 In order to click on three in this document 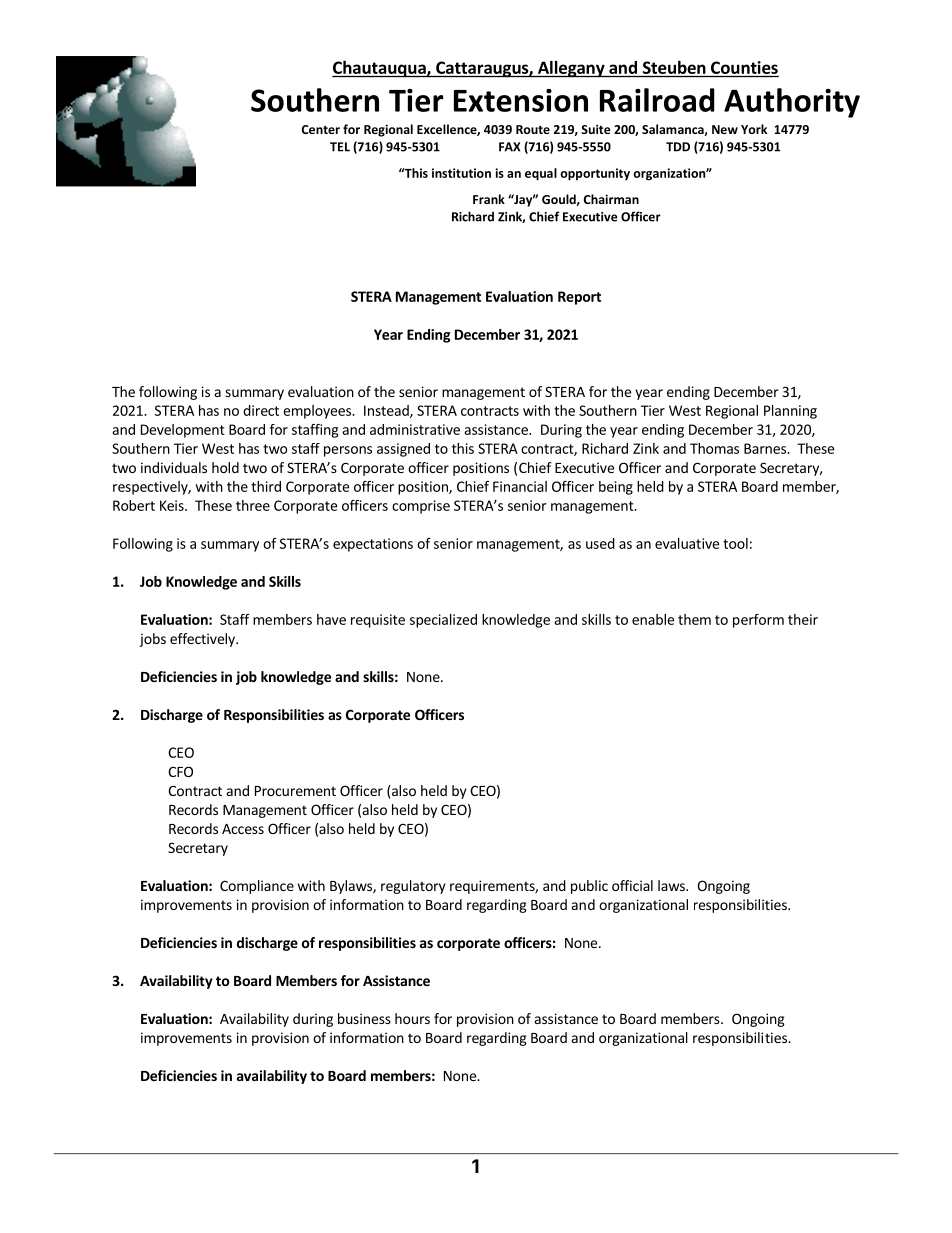, I will do `click(253, 505)`.
